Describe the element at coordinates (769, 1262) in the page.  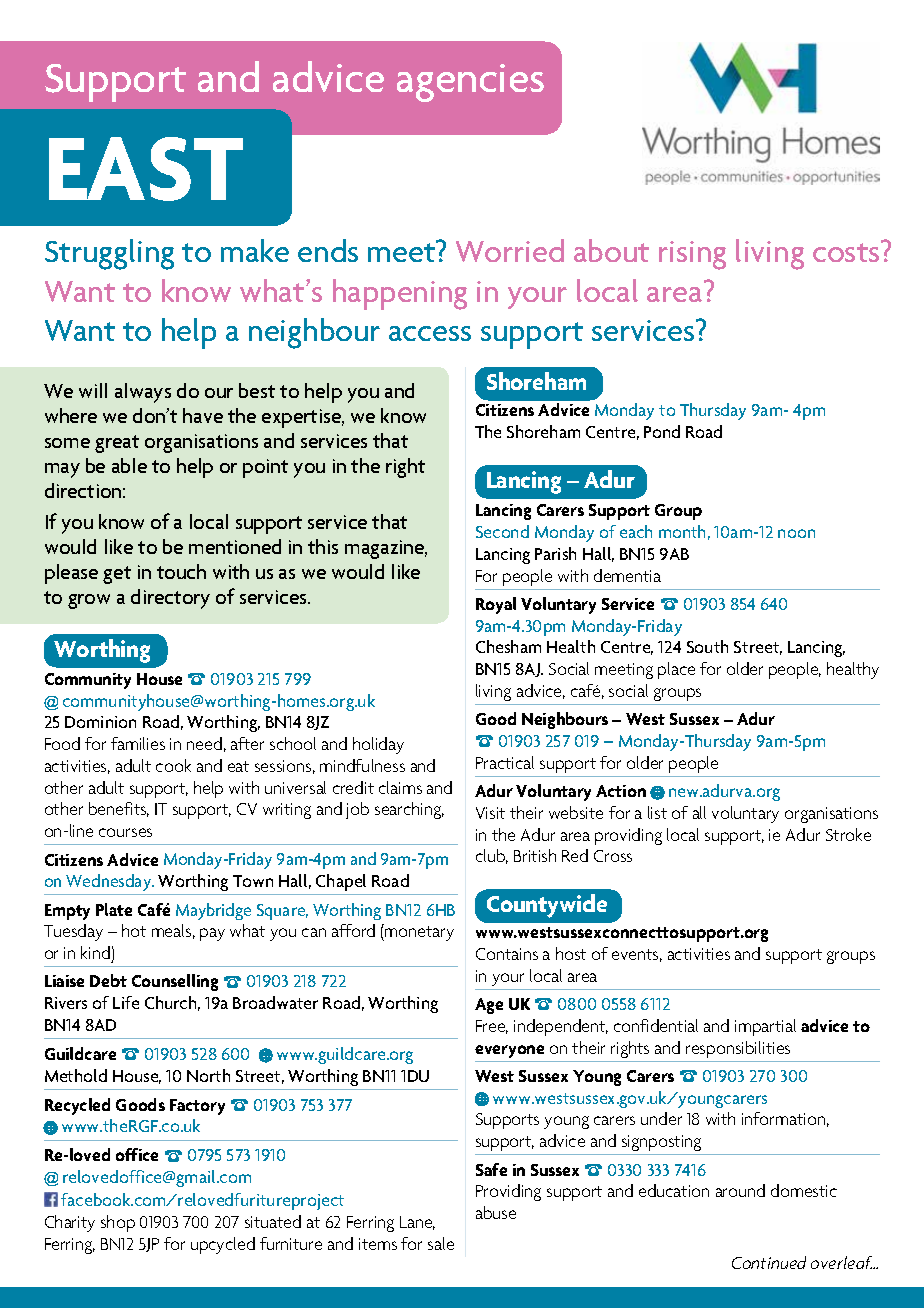
I see `Continued` at that location.
